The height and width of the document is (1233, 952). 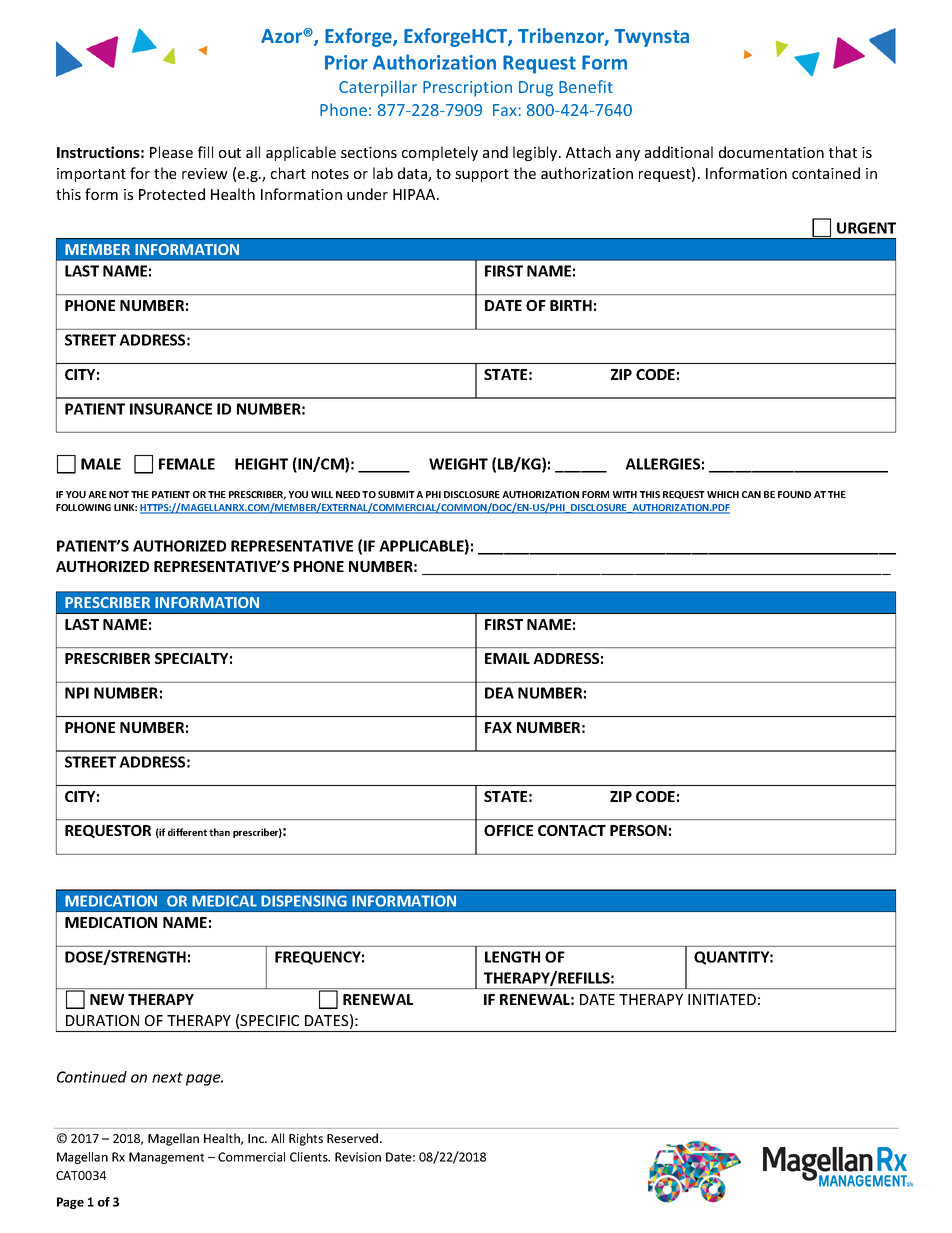 What do you see at coordinates (171, 409) in the document?
I see `INSURANCE` at bounding box center [171, 409].
